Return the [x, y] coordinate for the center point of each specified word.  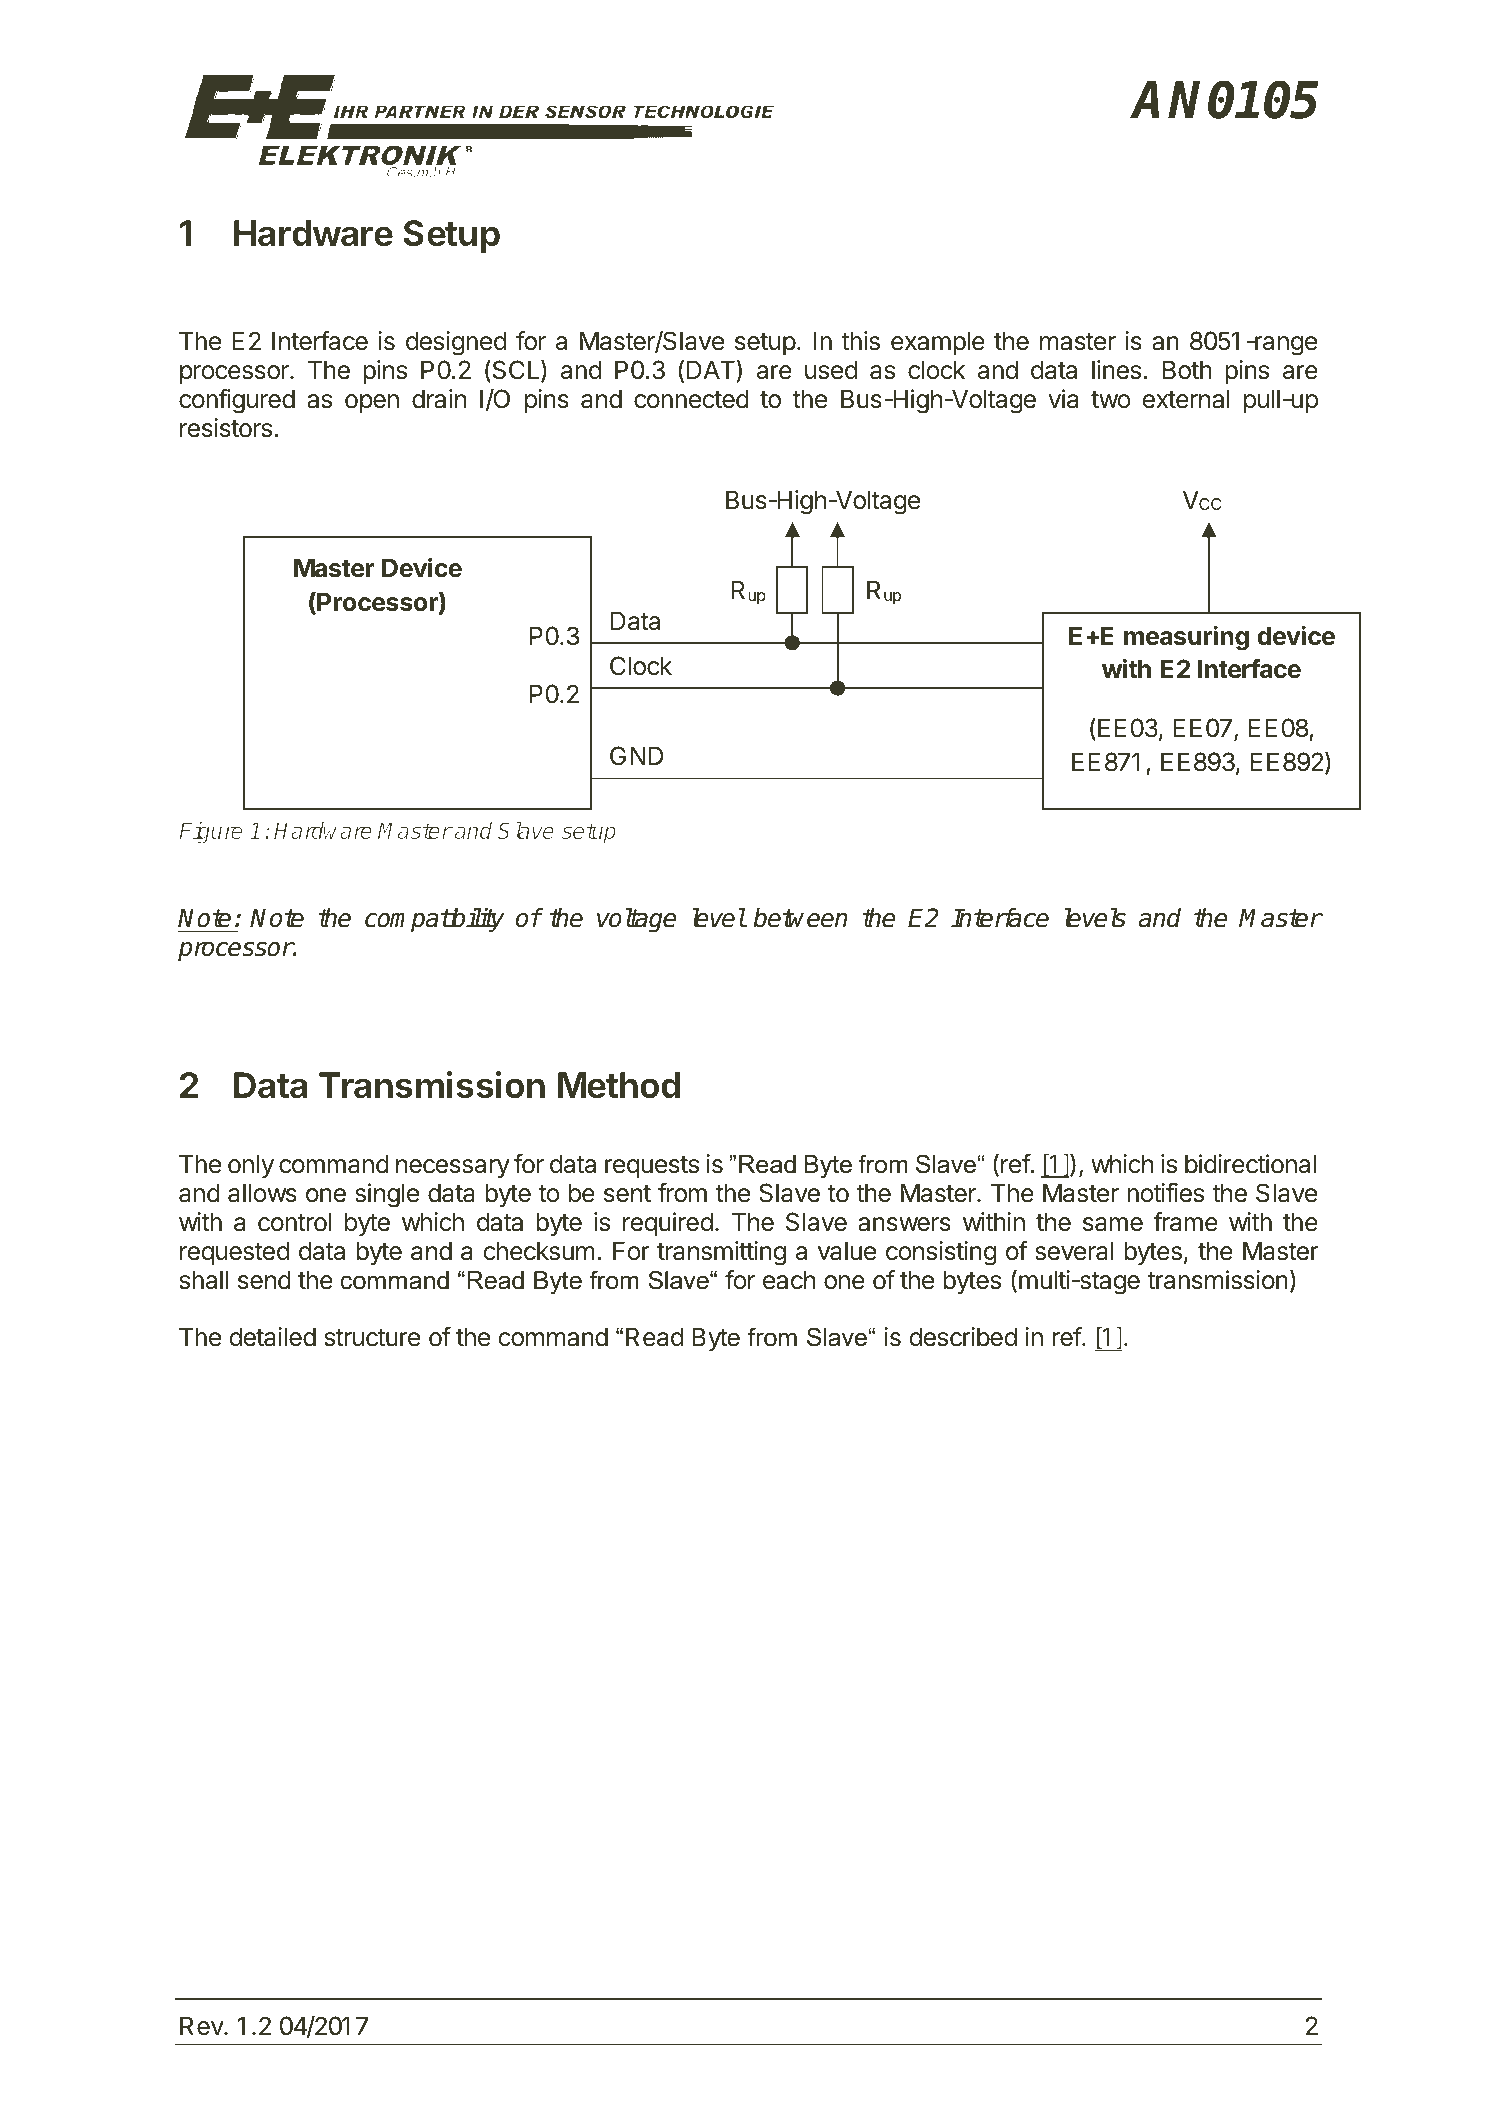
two [1110, 400]
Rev [202, 2026]
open [372, 403]
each [789, 1280]
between [800, 918]
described [963, 1337]
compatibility [434, 920]
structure [372, 1338]
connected [691, 399]
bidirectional [1250, 1164]
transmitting [721, 1253]
